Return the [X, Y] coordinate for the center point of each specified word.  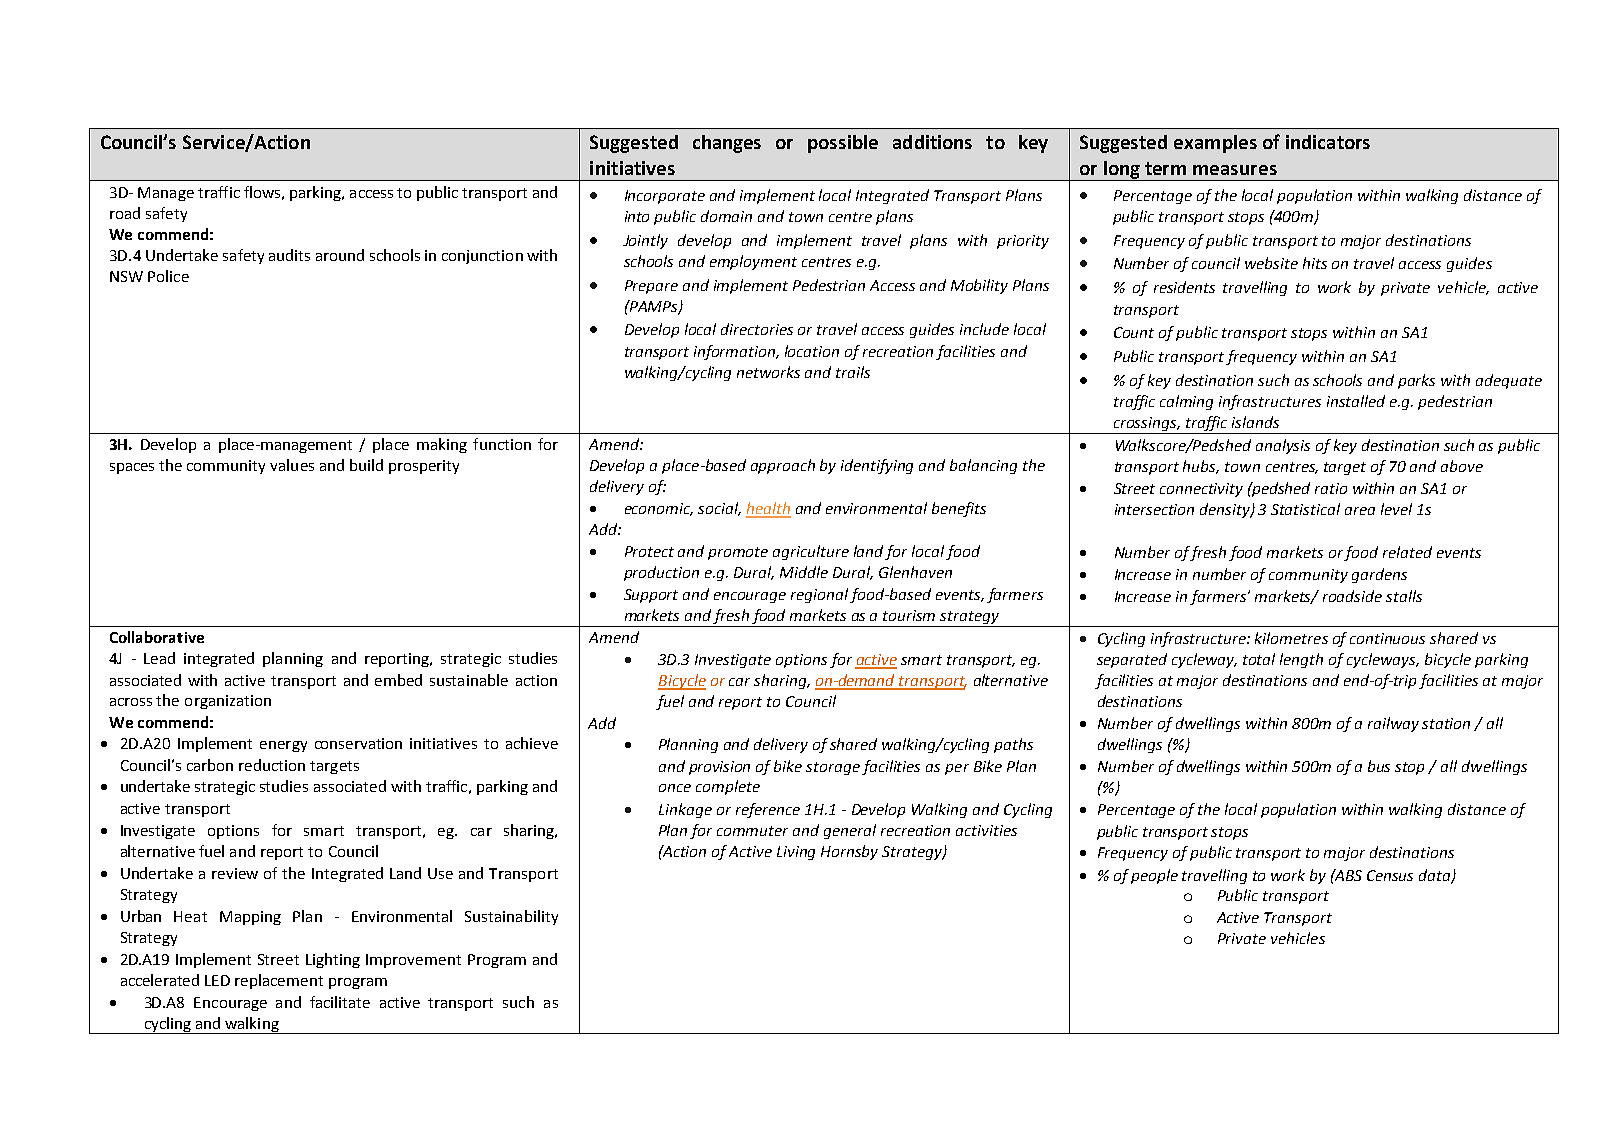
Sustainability [511, 917]
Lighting [333, 960]
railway [1393, 724]
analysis [1283, 446]
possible [843, 144]
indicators [1328, 142]
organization [228, 702]
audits [289, 255]
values [292, 465]
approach [783, 466]
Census [1390, 875]
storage [833, 768]
